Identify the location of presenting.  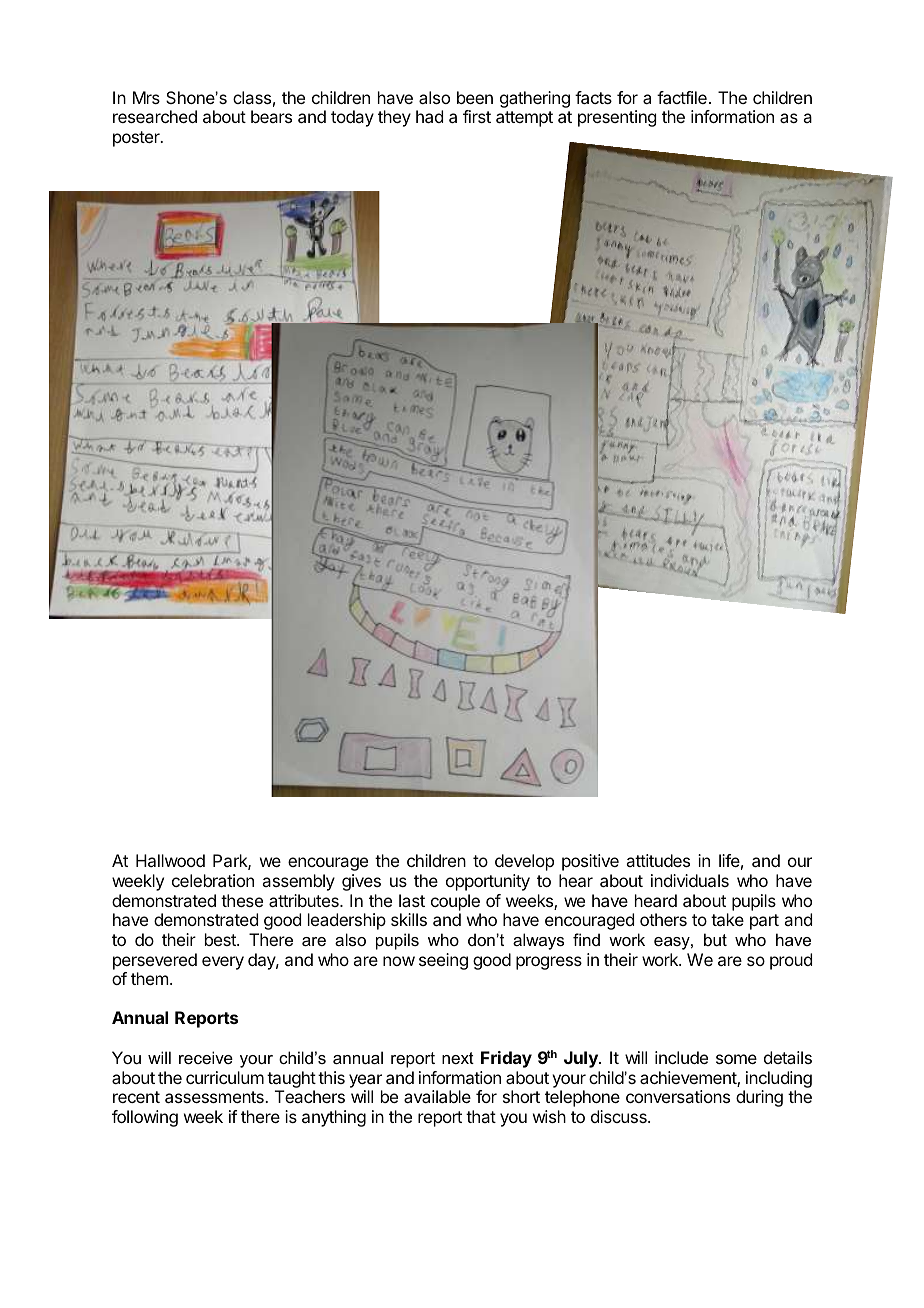
(617, 118).
